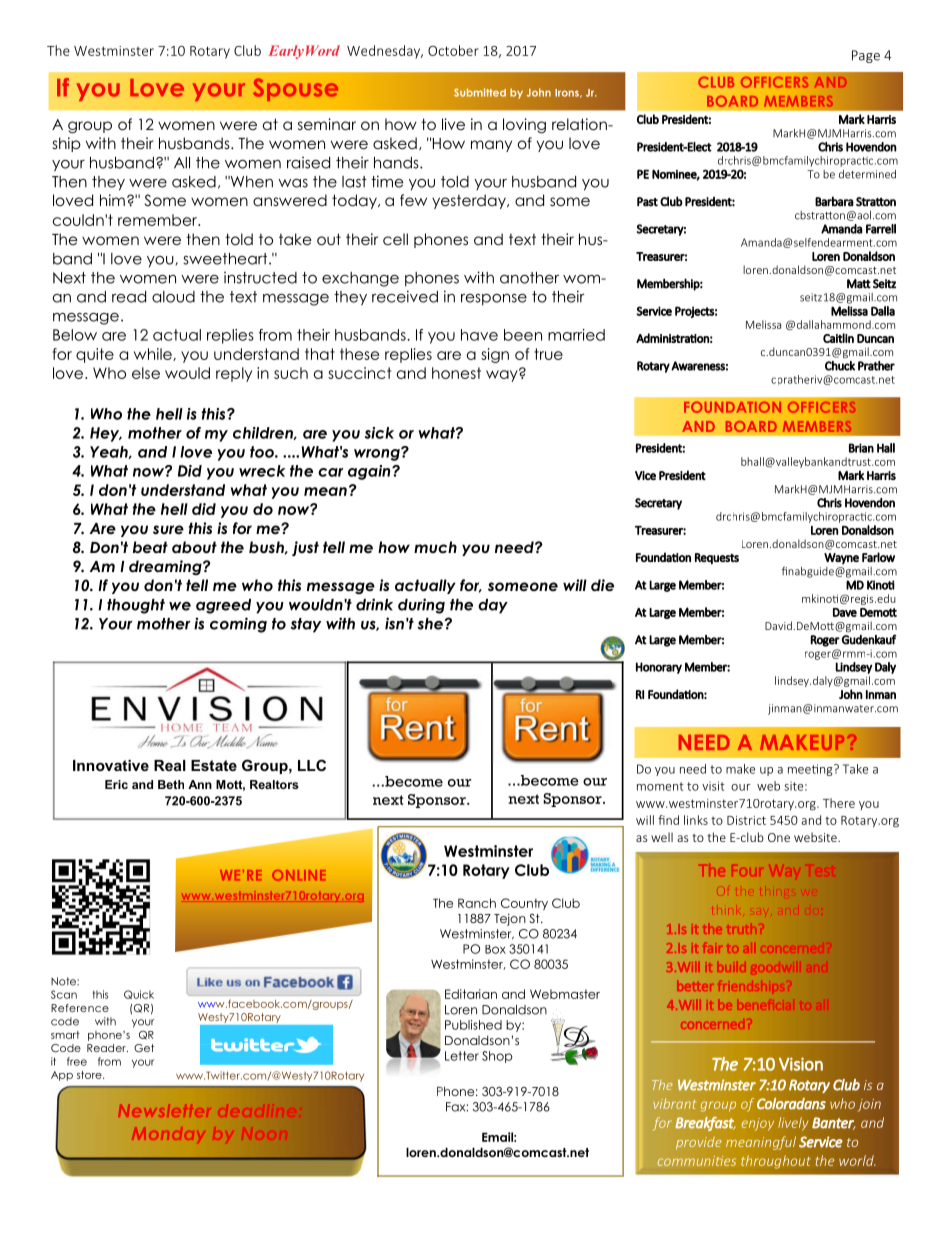 This document has width=952, height=1233. Describe the element at coordinates (421, 606) in the document. I see `during` at that location.
